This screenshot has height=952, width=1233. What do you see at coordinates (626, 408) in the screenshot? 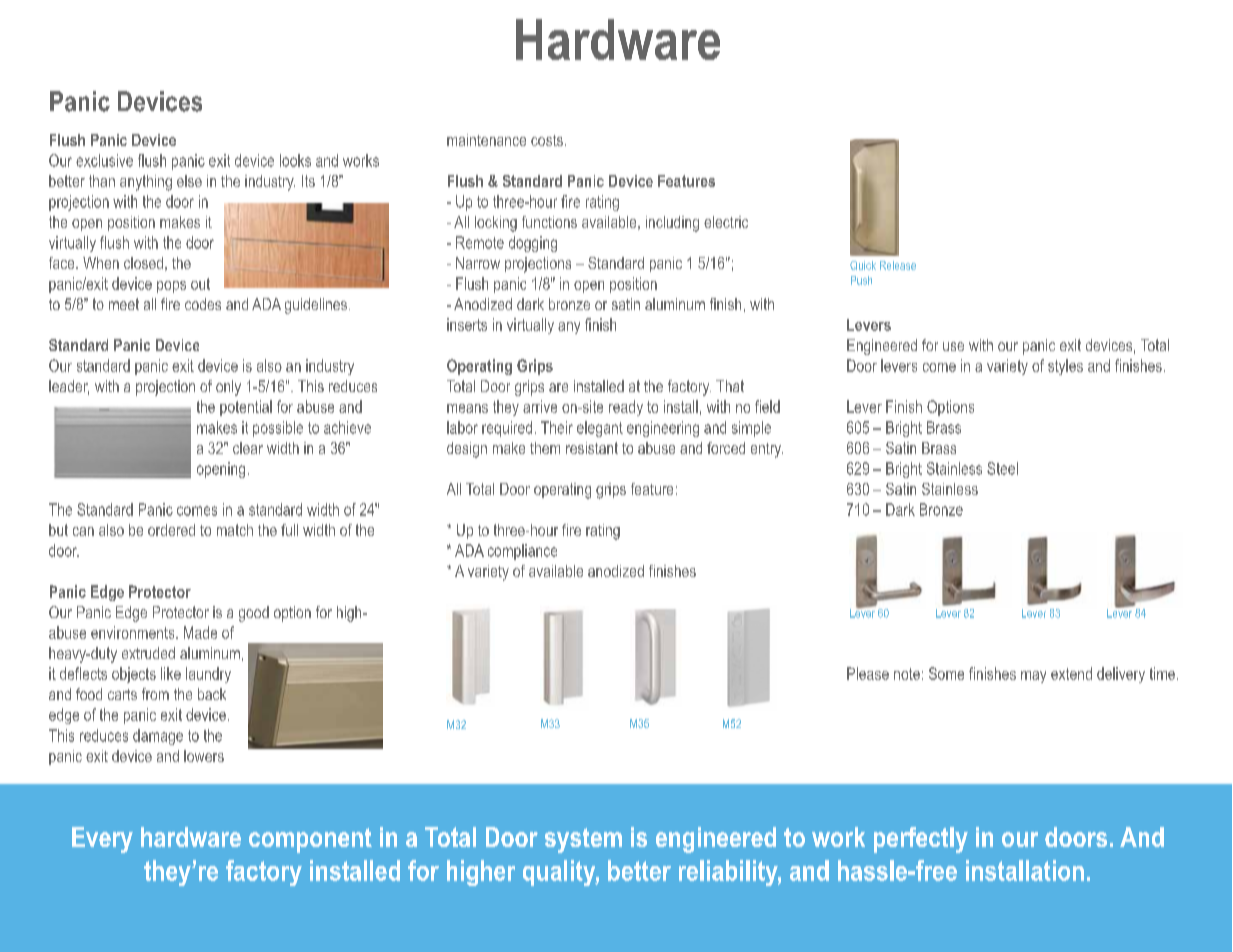
I see `ready` at bounding box center [626, 408].
